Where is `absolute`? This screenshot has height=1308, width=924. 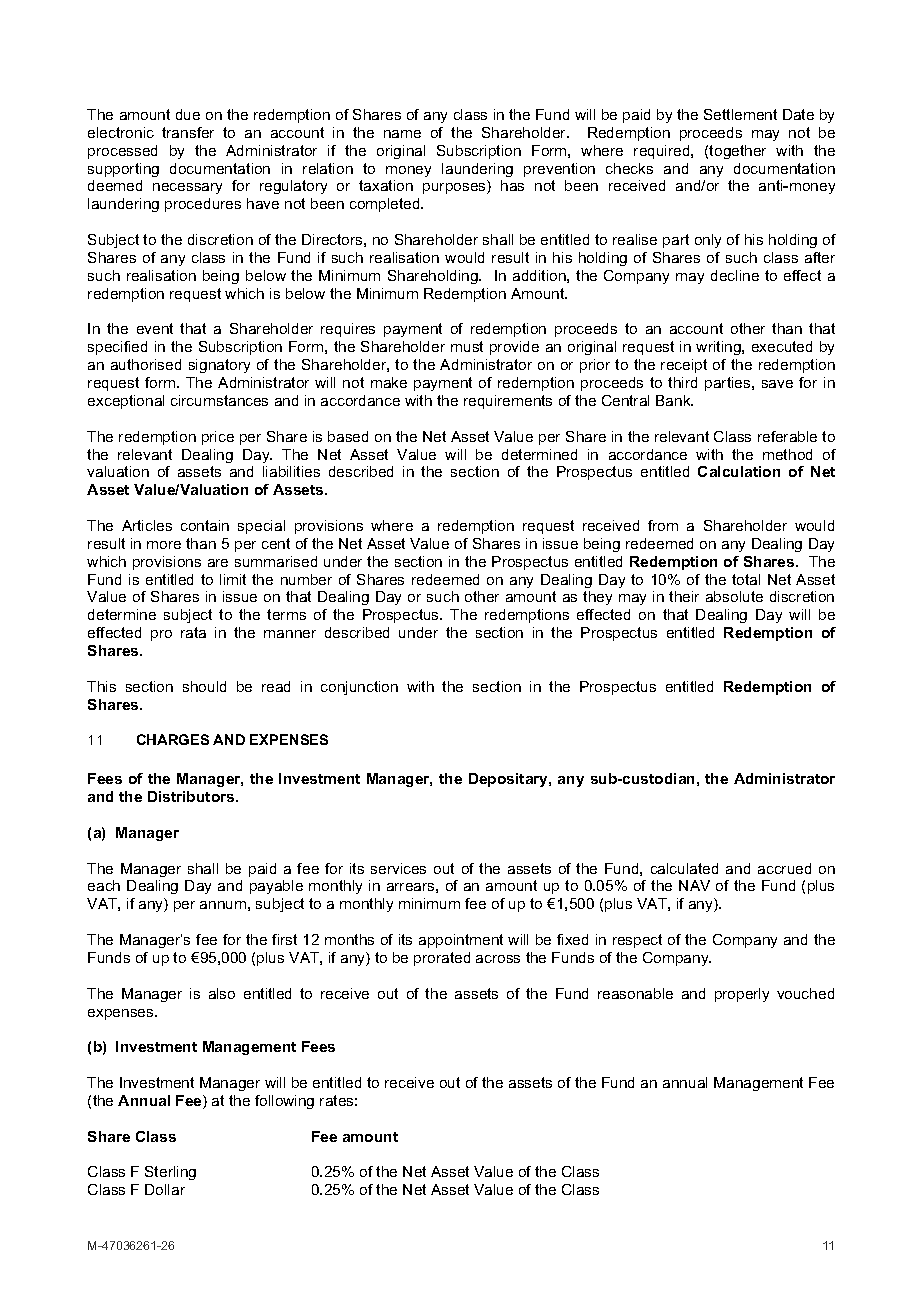 absolute is located at coordinates (734, 596).
